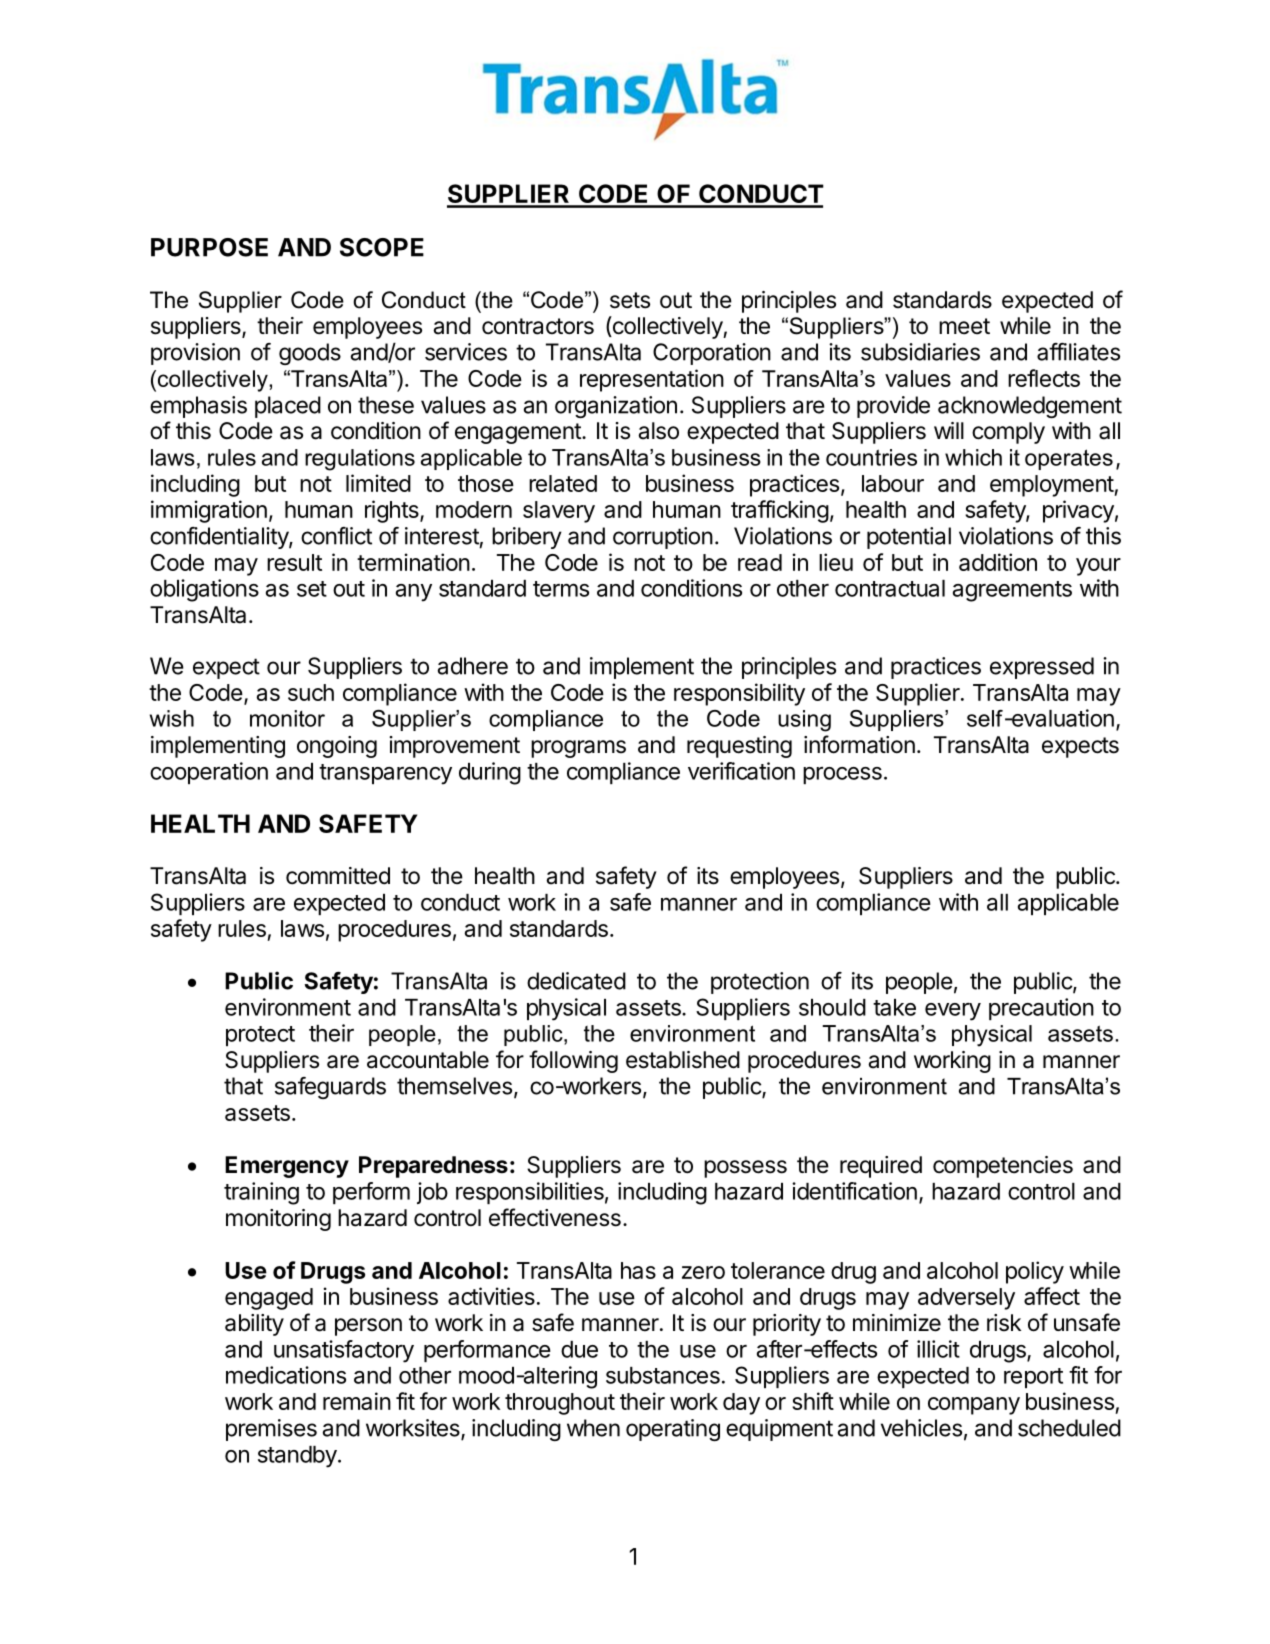 Image resolution: width=1270 pixels, height=1644 pixels. Describe the element at coordinates (964, 326) in the screenshot. I see `meet` at that location.
